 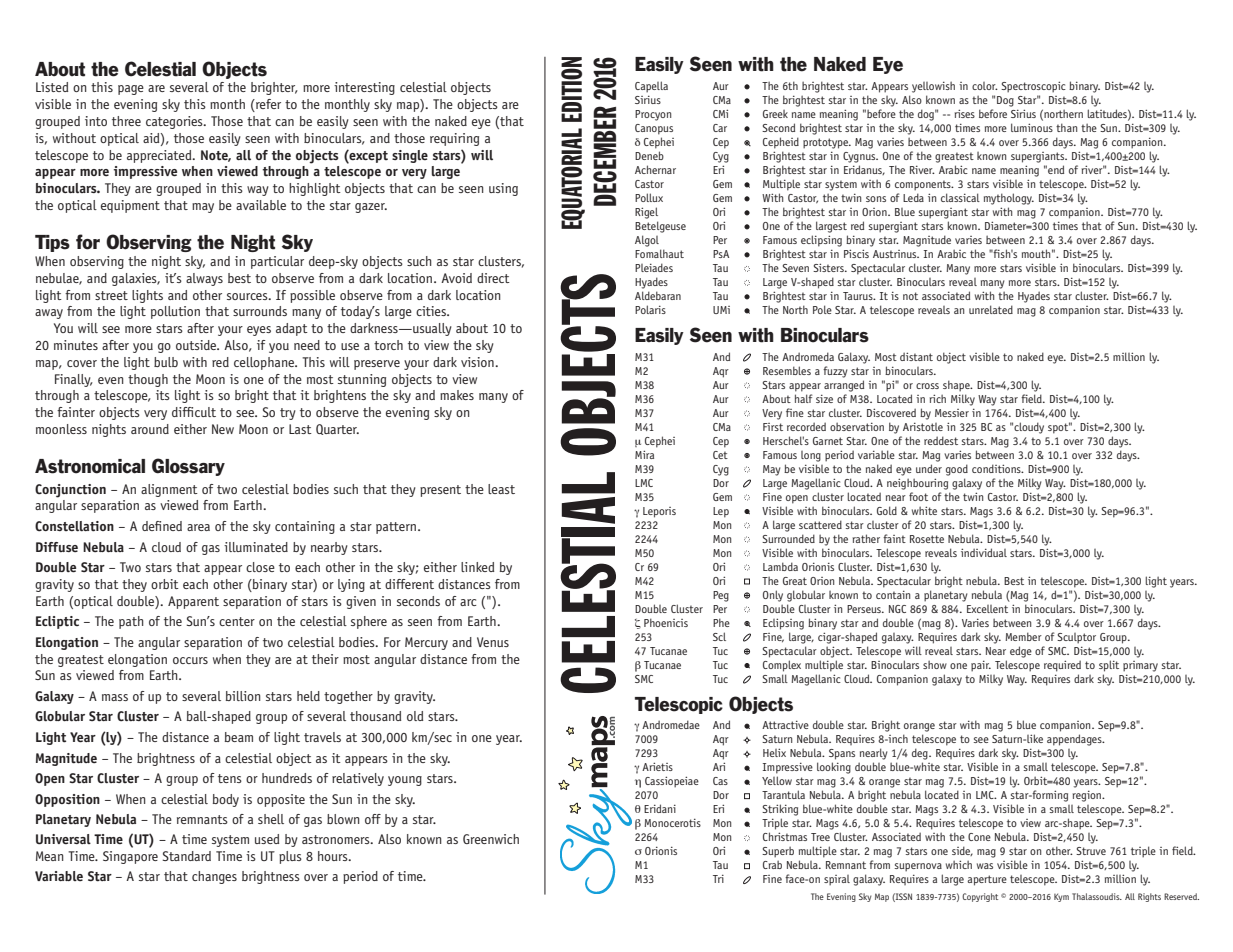 I want to click on Greenwich, so click(x=491, y=839).
